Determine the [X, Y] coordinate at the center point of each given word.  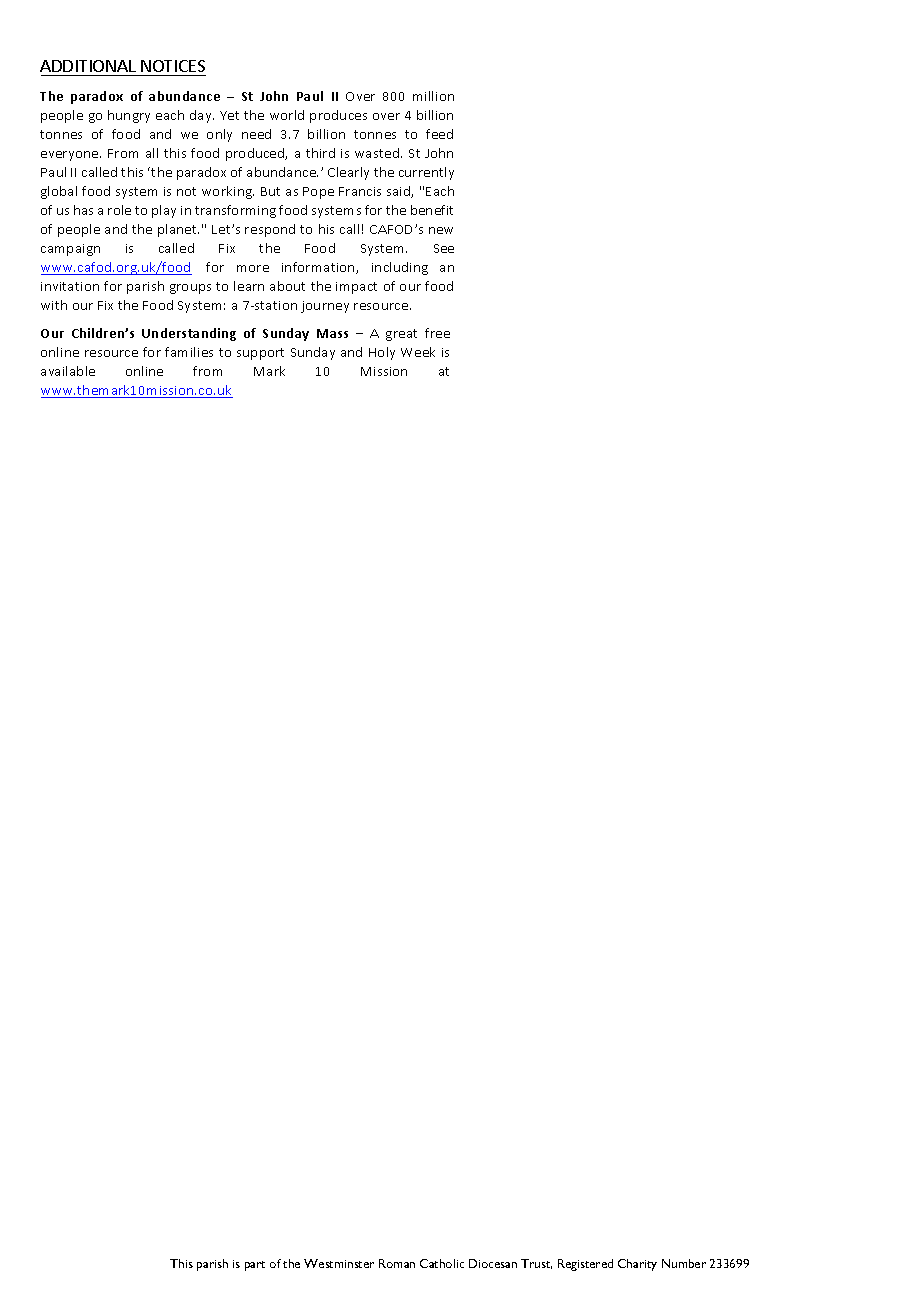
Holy [382, 353]
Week [418, 352]
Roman [397, 1263]
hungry [129, 116]
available [68, 371]
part [255, 1266]
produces [338, 116]
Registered [585, 1265]
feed [439, 134]
